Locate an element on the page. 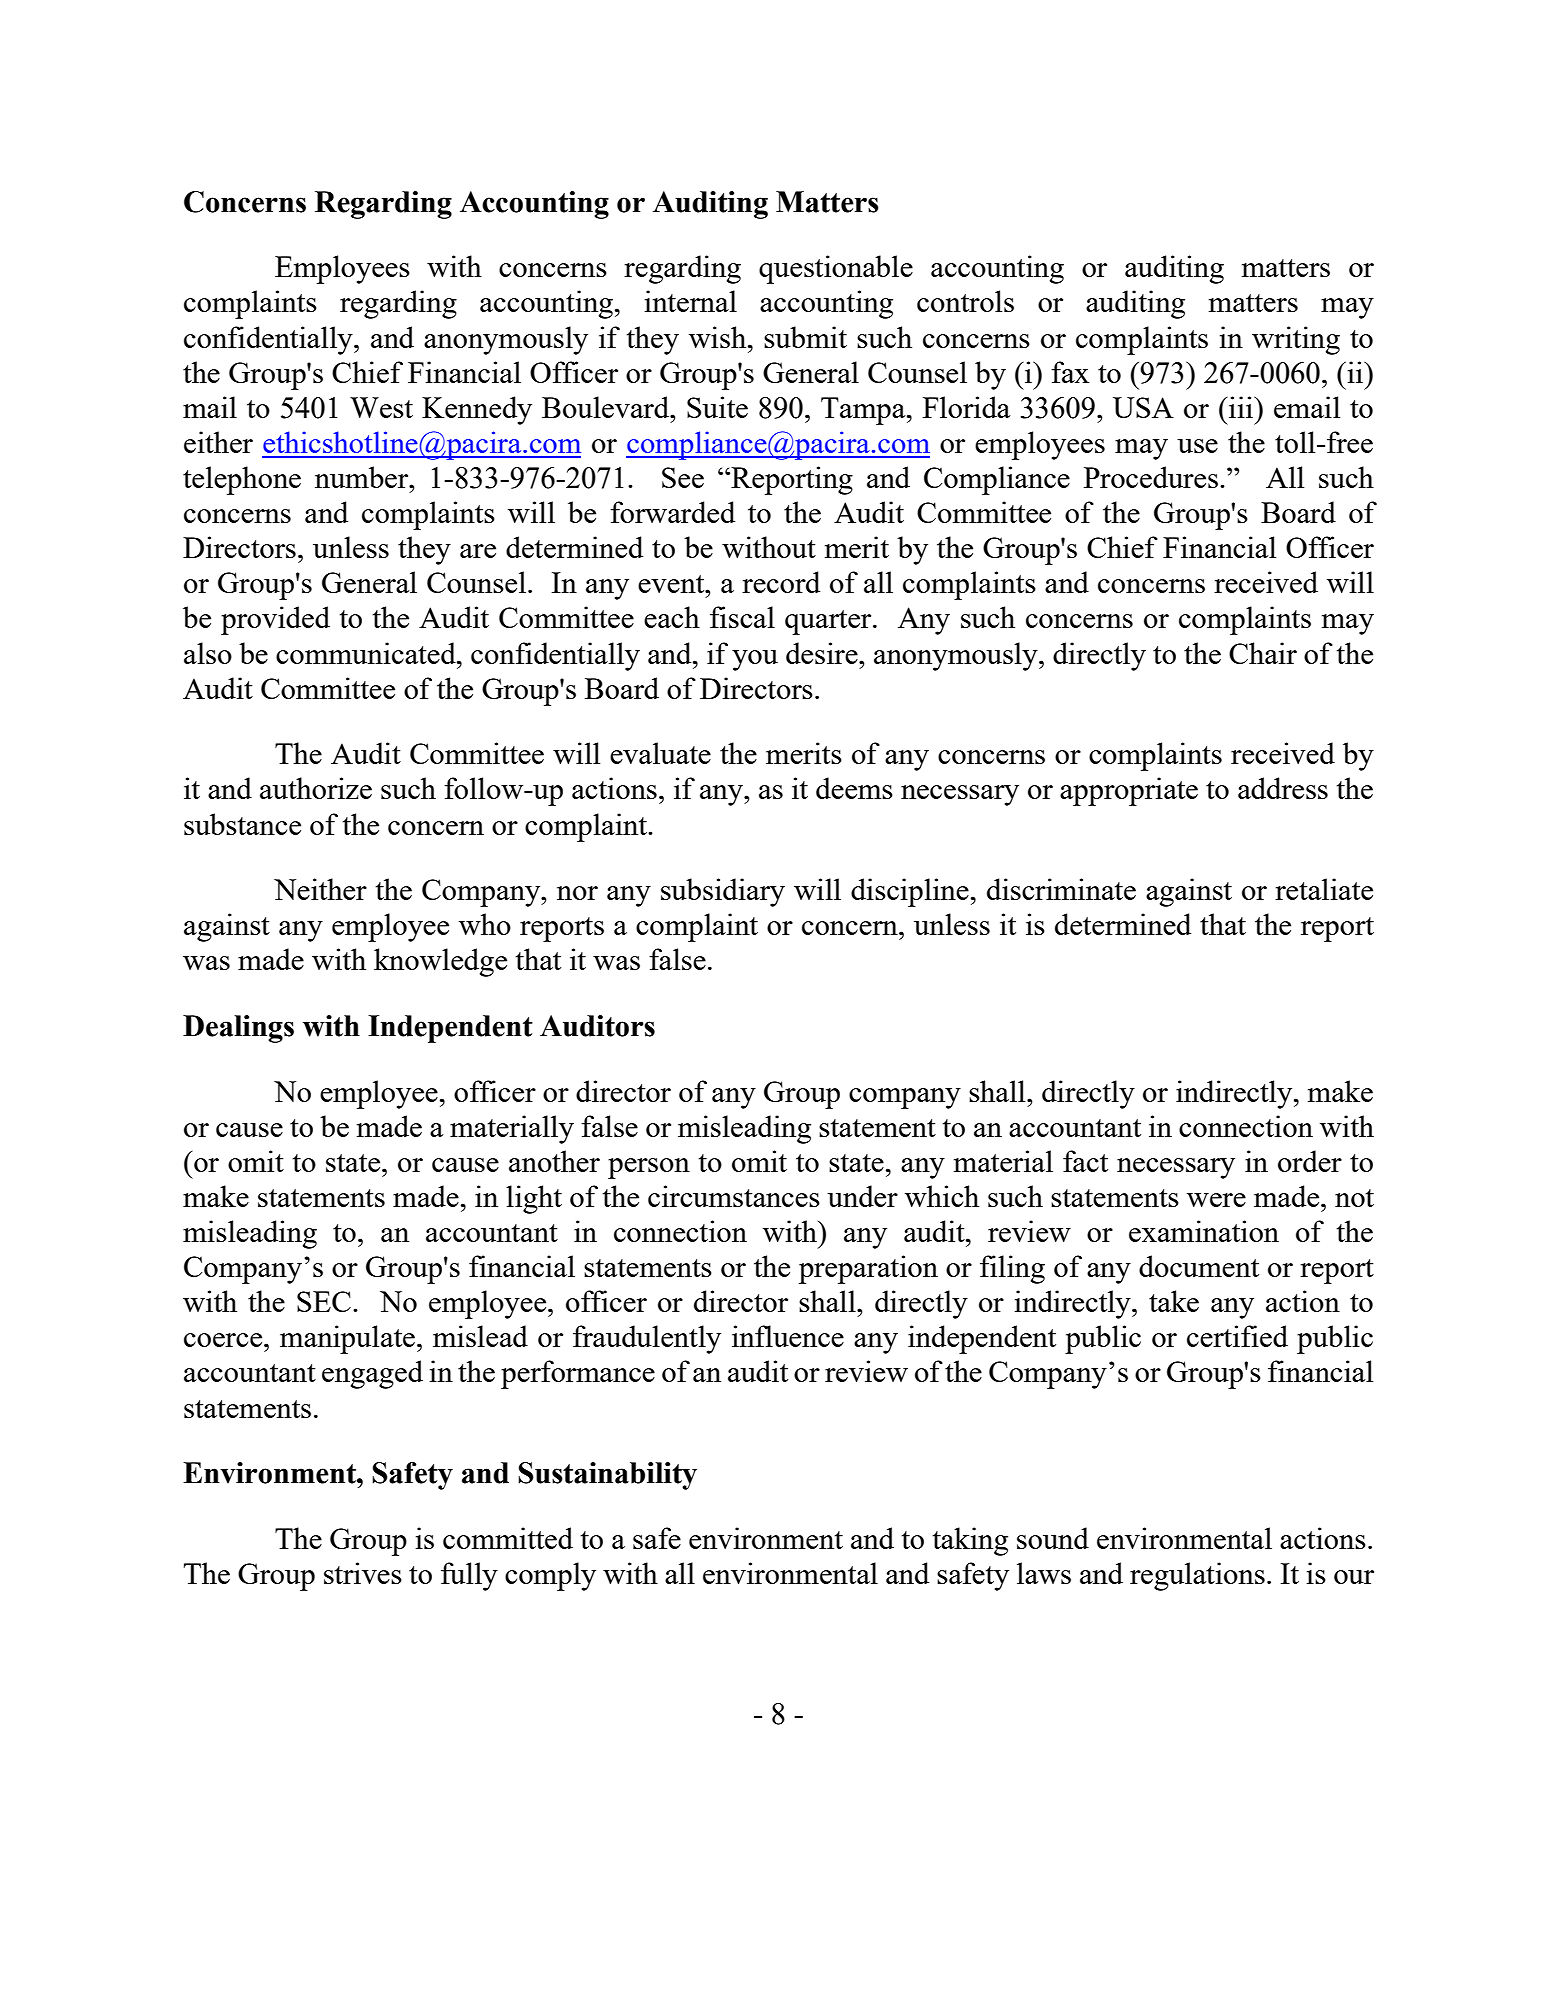 This page has width=1557, height=2015. person is located at coordinates (649, 1168).
